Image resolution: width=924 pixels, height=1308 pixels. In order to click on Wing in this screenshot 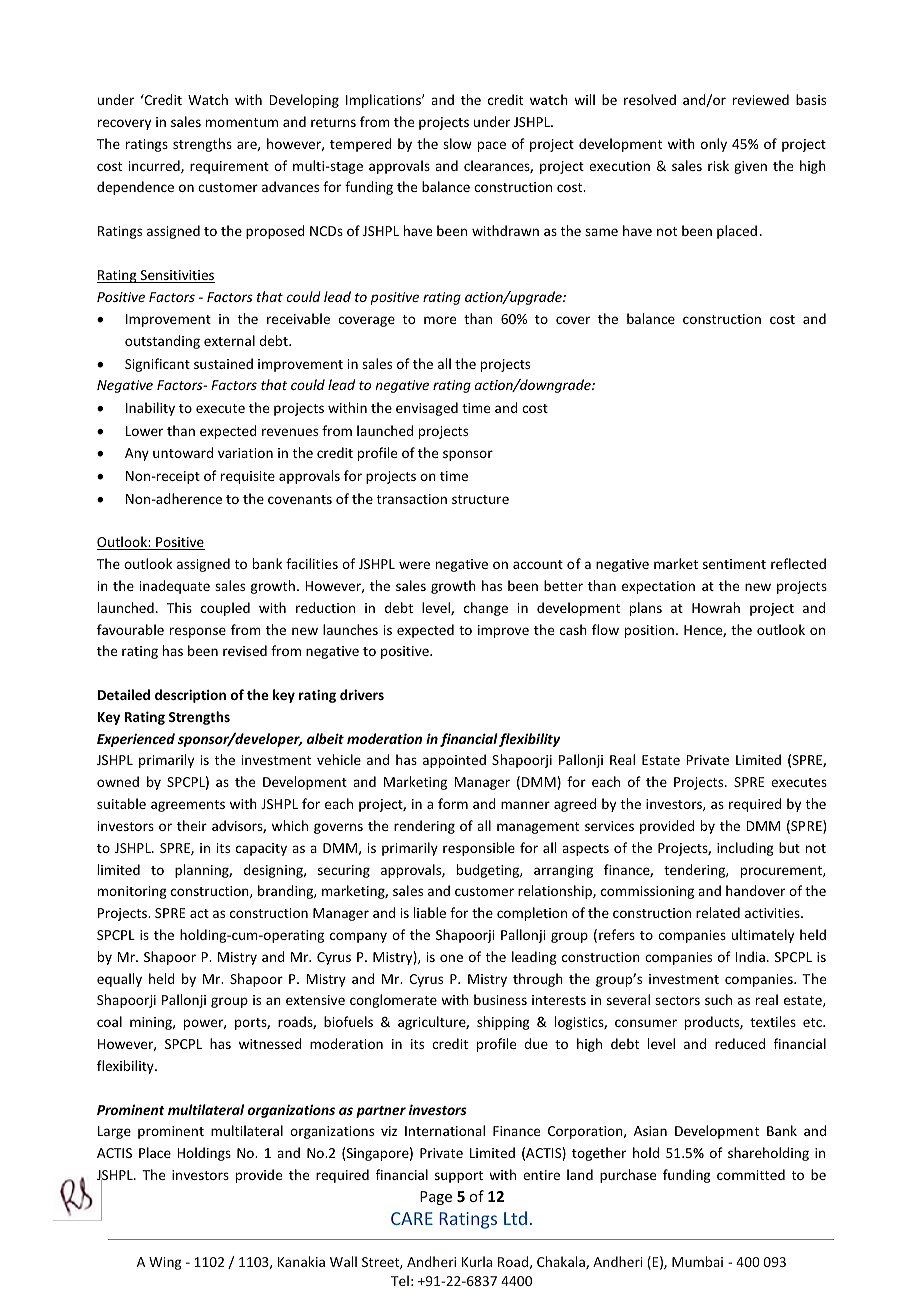, I will do `click(165, 1263)`.
